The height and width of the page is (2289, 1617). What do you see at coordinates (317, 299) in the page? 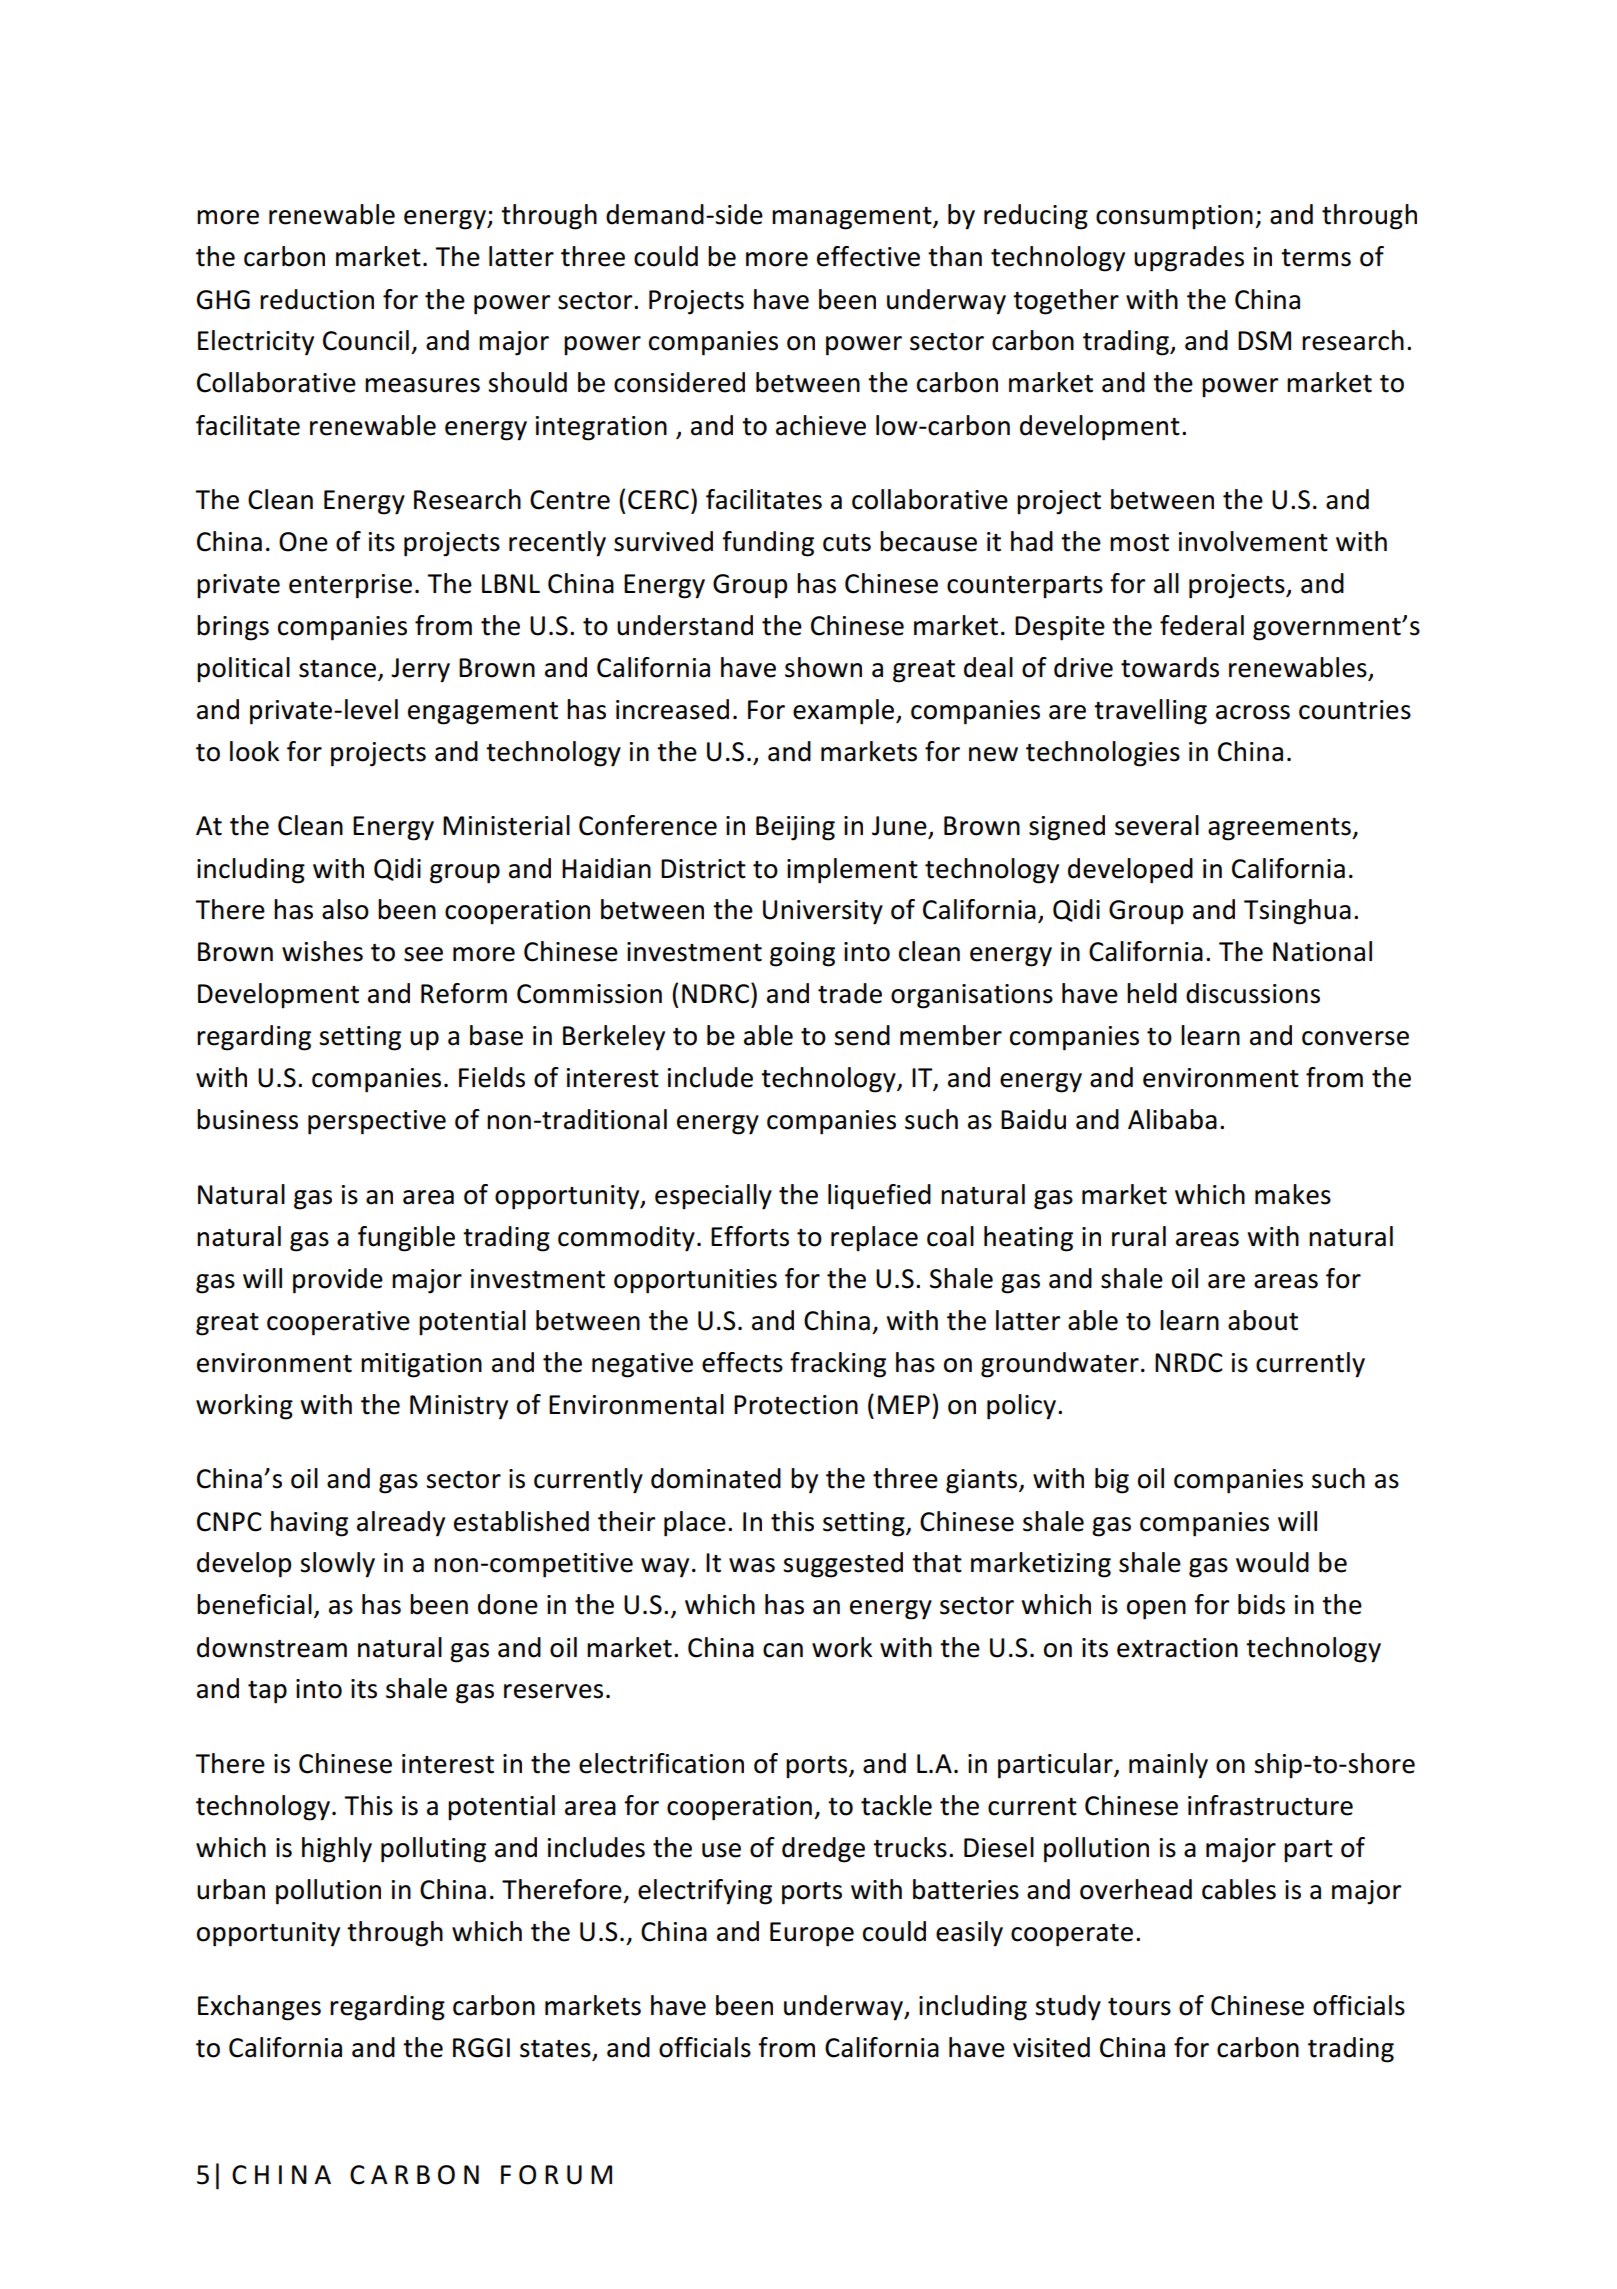
I see `reduction` at bounding box center [317, 299].
